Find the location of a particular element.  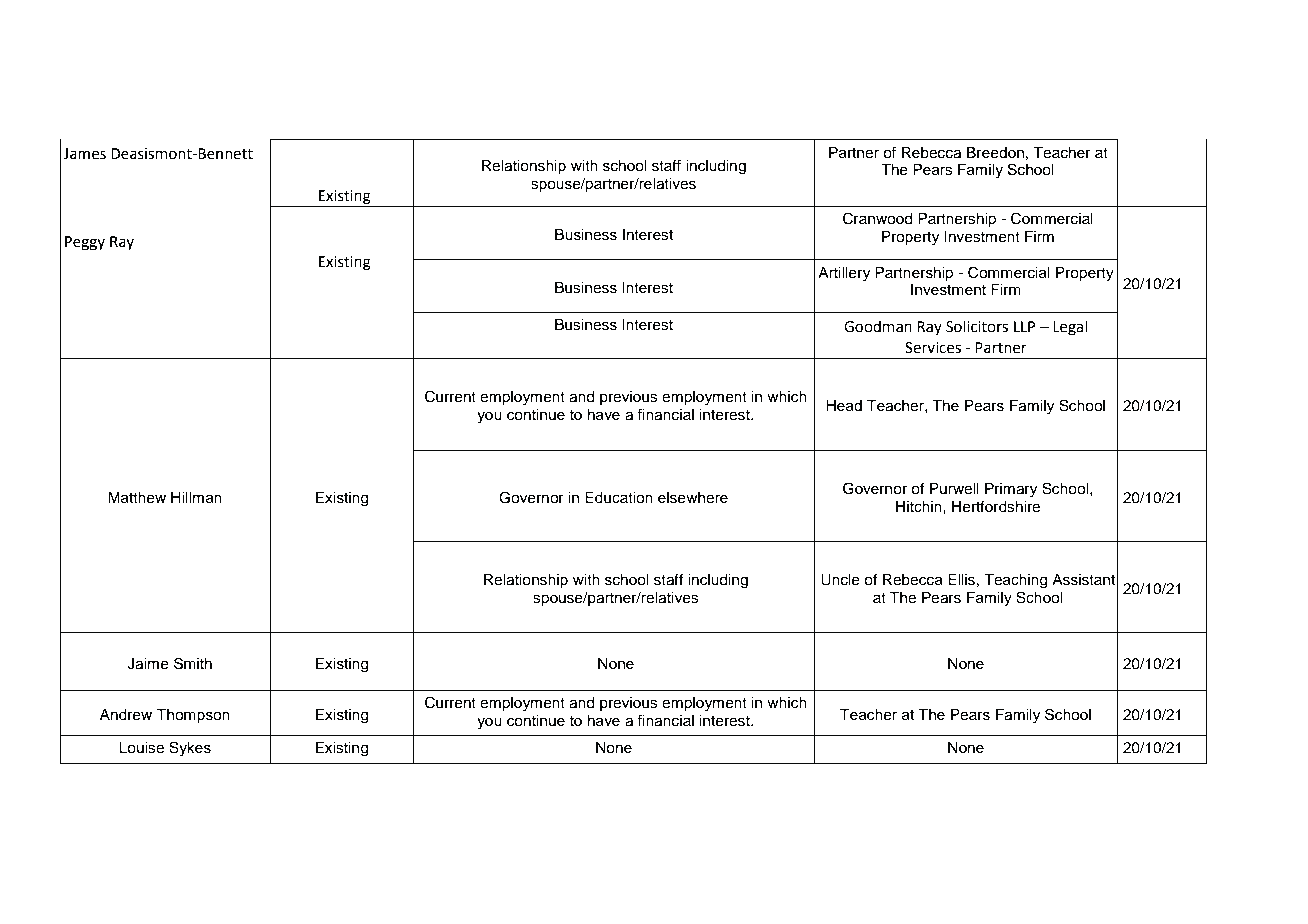

Sykes is located at coordinates (190, 749).
